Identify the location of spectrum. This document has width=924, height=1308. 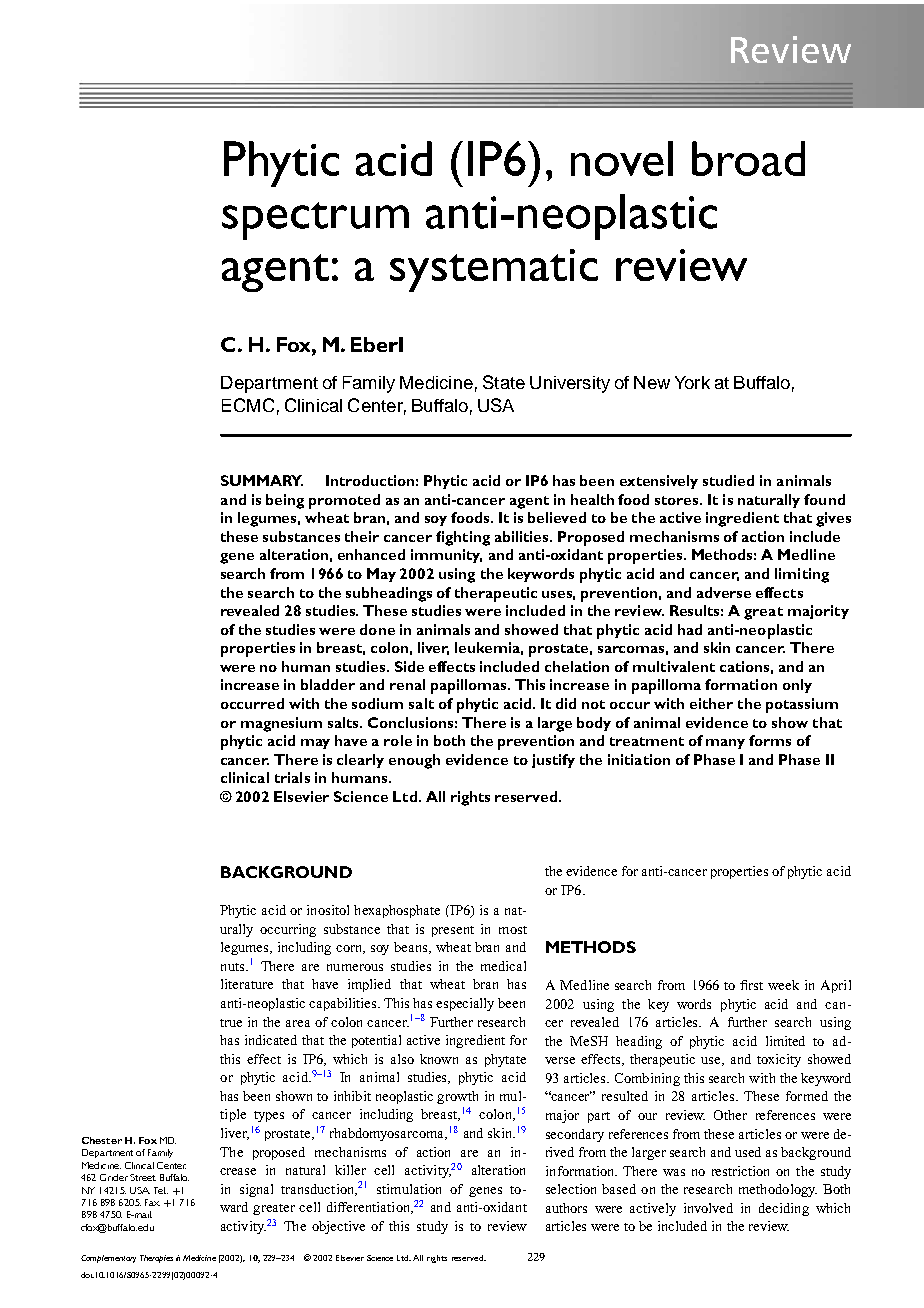
(315, 221).
